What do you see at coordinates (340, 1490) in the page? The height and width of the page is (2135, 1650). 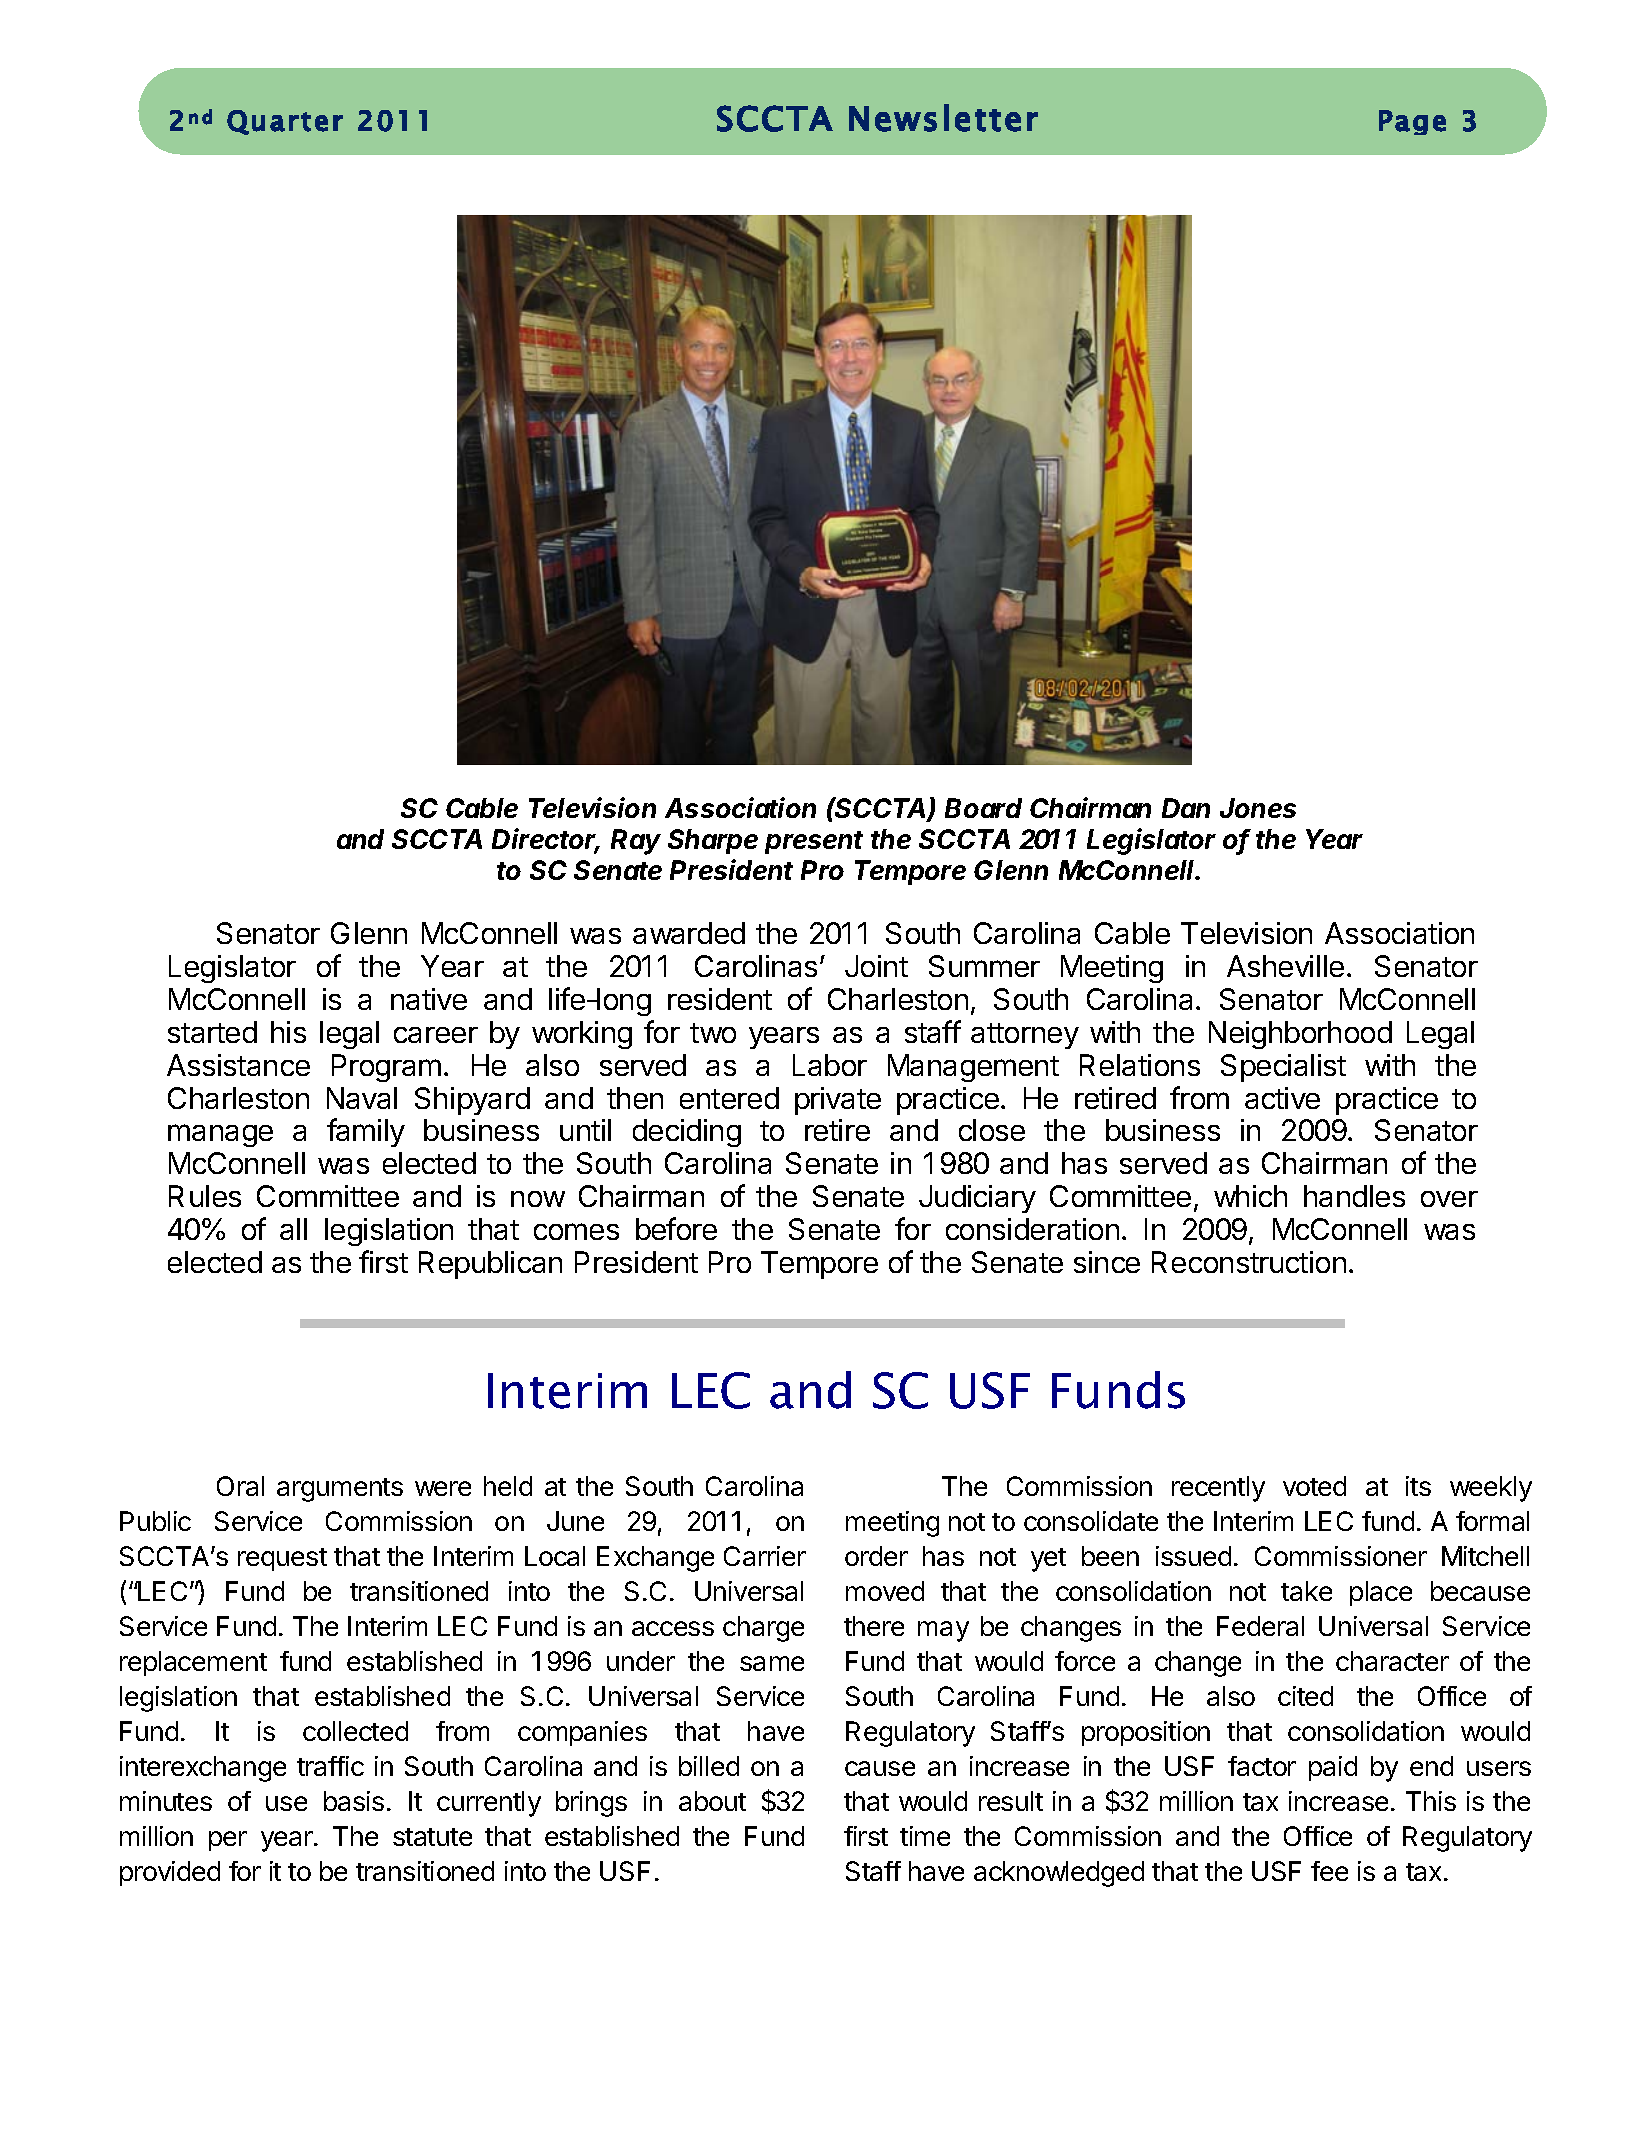 I see `arguments` at bounding box center [340, 1490].
